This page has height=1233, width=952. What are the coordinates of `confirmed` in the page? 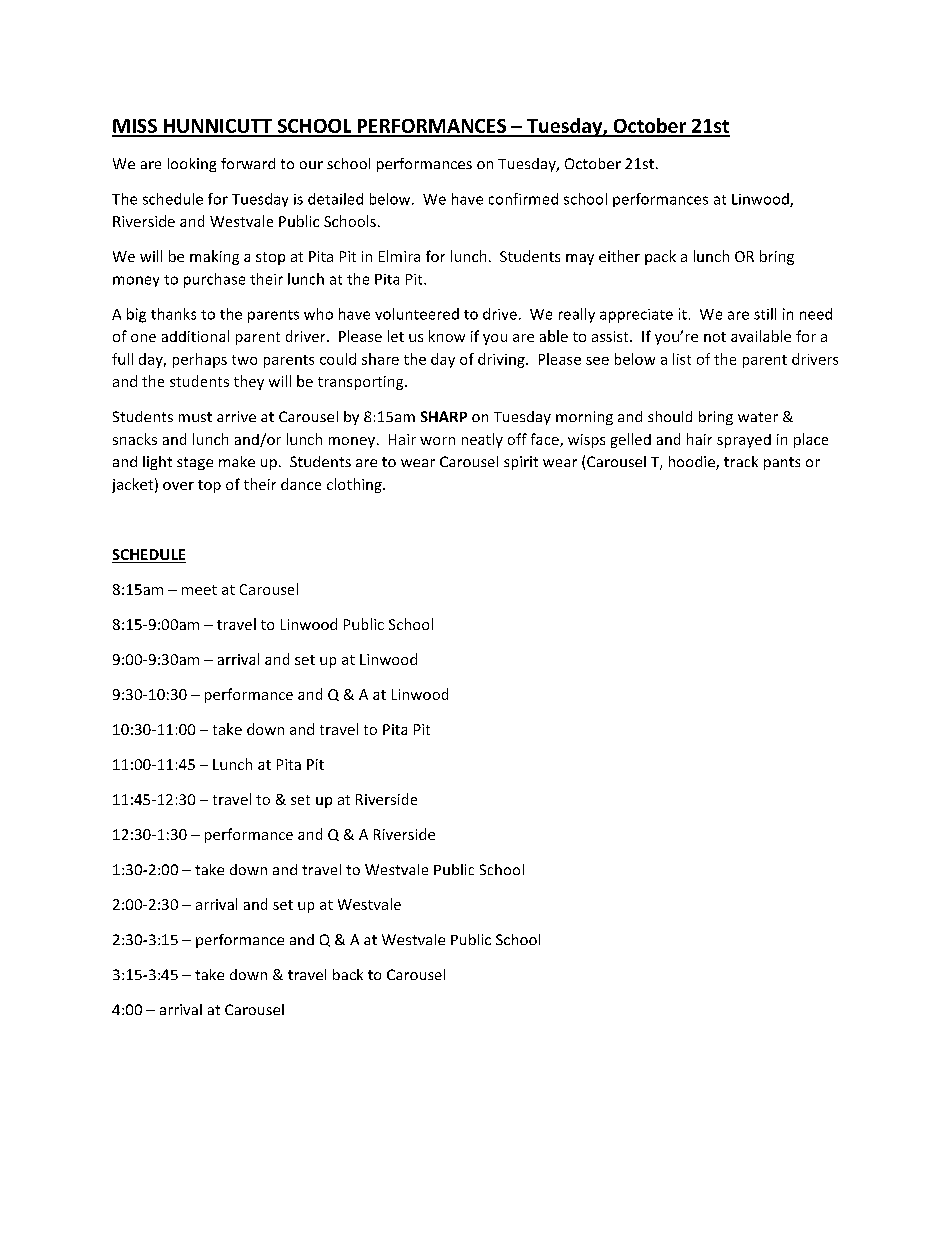 It's located at (523, 199).
